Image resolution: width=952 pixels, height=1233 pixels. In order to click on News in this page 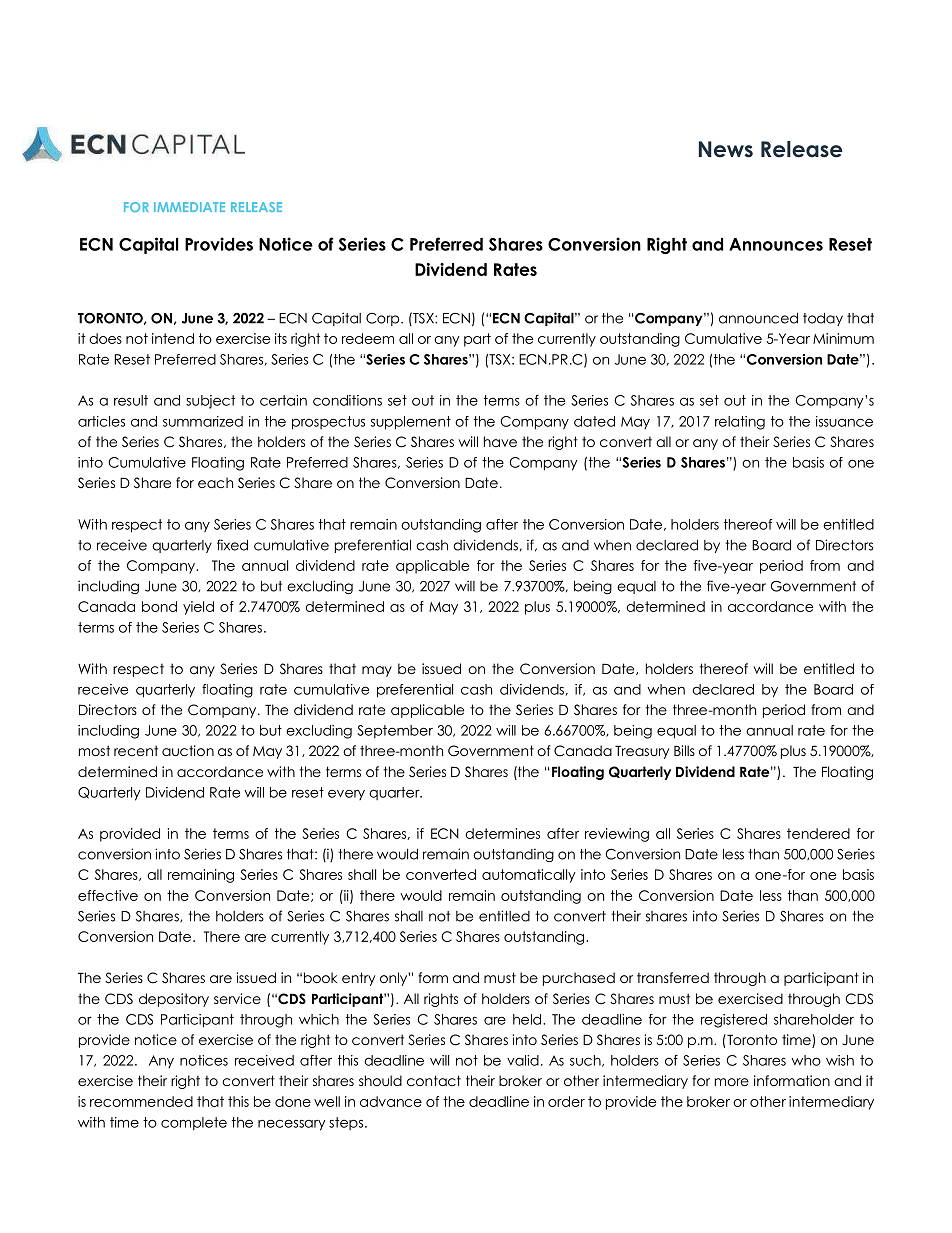, I will do `click(726, 149)`.
